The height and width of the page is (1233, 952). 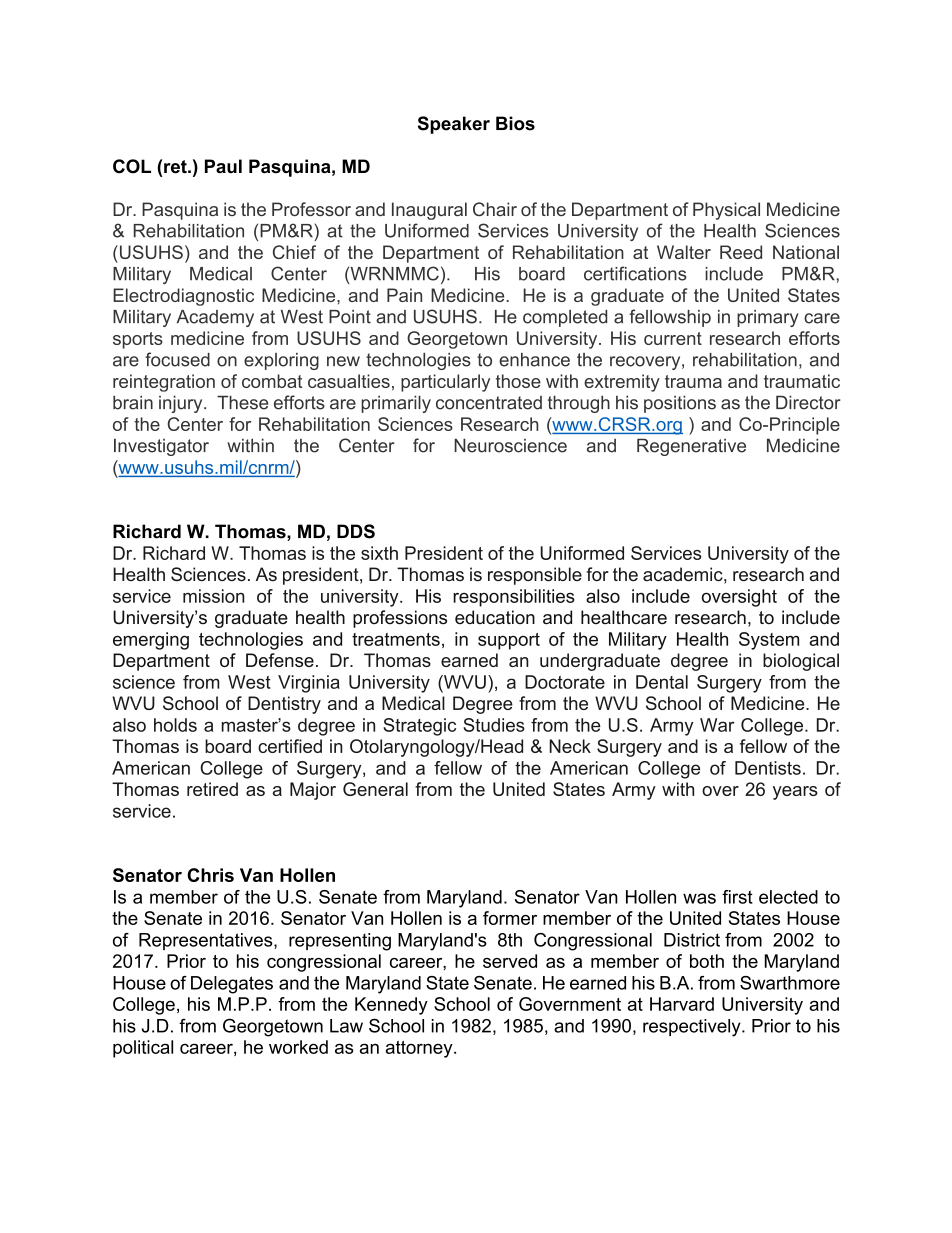 I want to click on Physical, so click(x=726, y=211).
